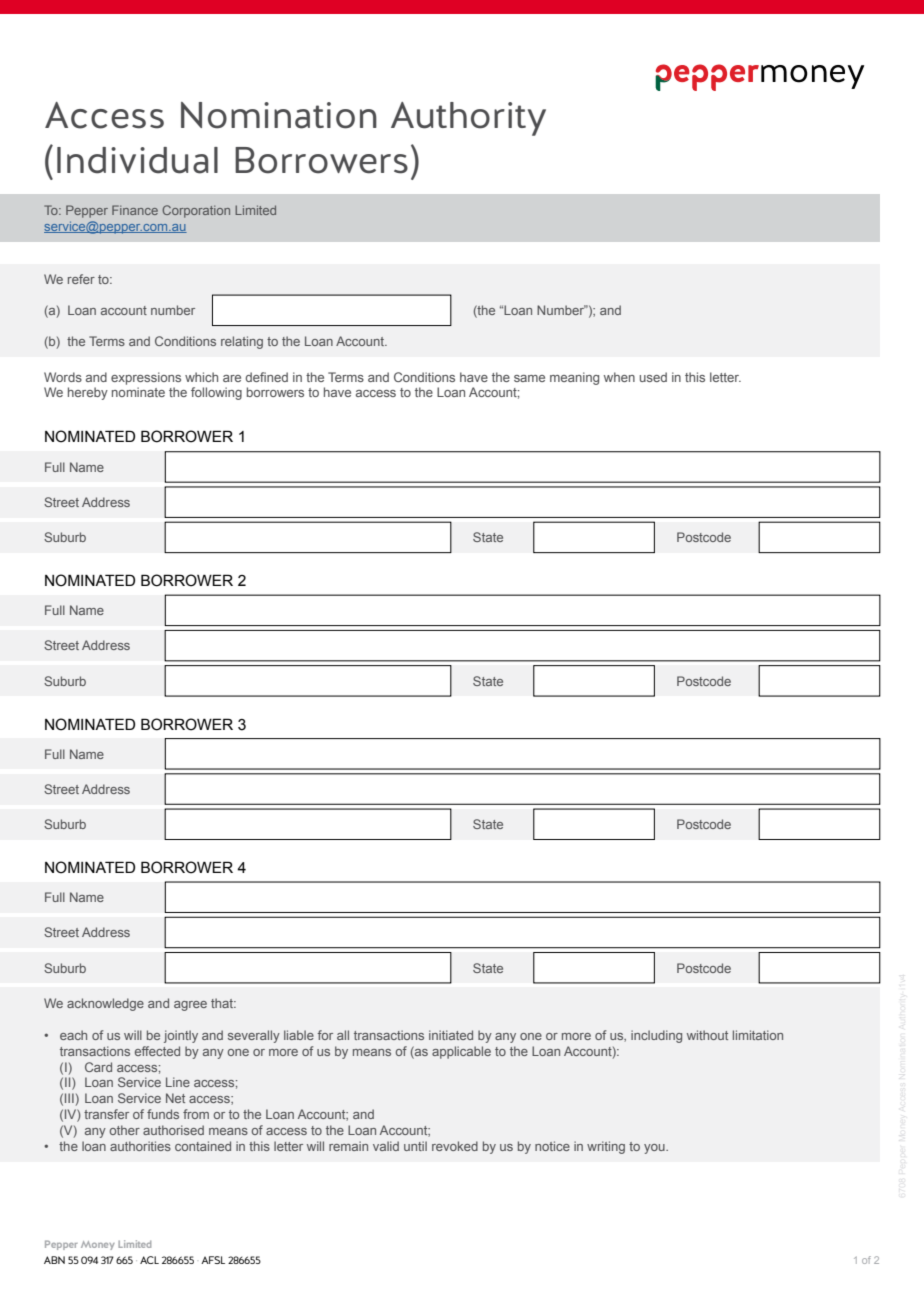 Image resolution: width=924 pixels, height=1308 pixels. Describe the element at coordinates (451, 1035) in the screenshot. I see `initiated` at that location.
